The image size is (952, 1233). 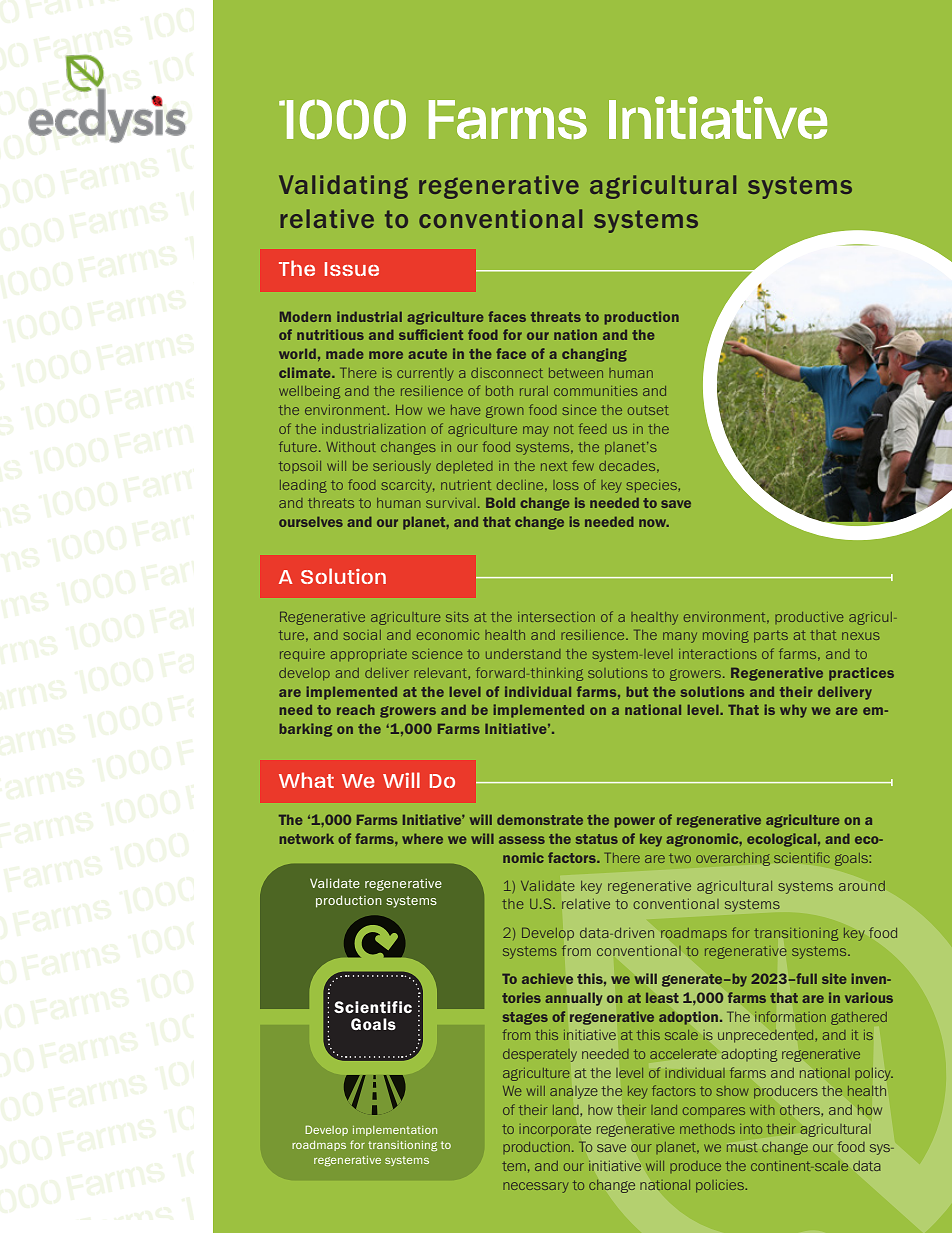 I want to click on species, so click(x=652, y=486).
